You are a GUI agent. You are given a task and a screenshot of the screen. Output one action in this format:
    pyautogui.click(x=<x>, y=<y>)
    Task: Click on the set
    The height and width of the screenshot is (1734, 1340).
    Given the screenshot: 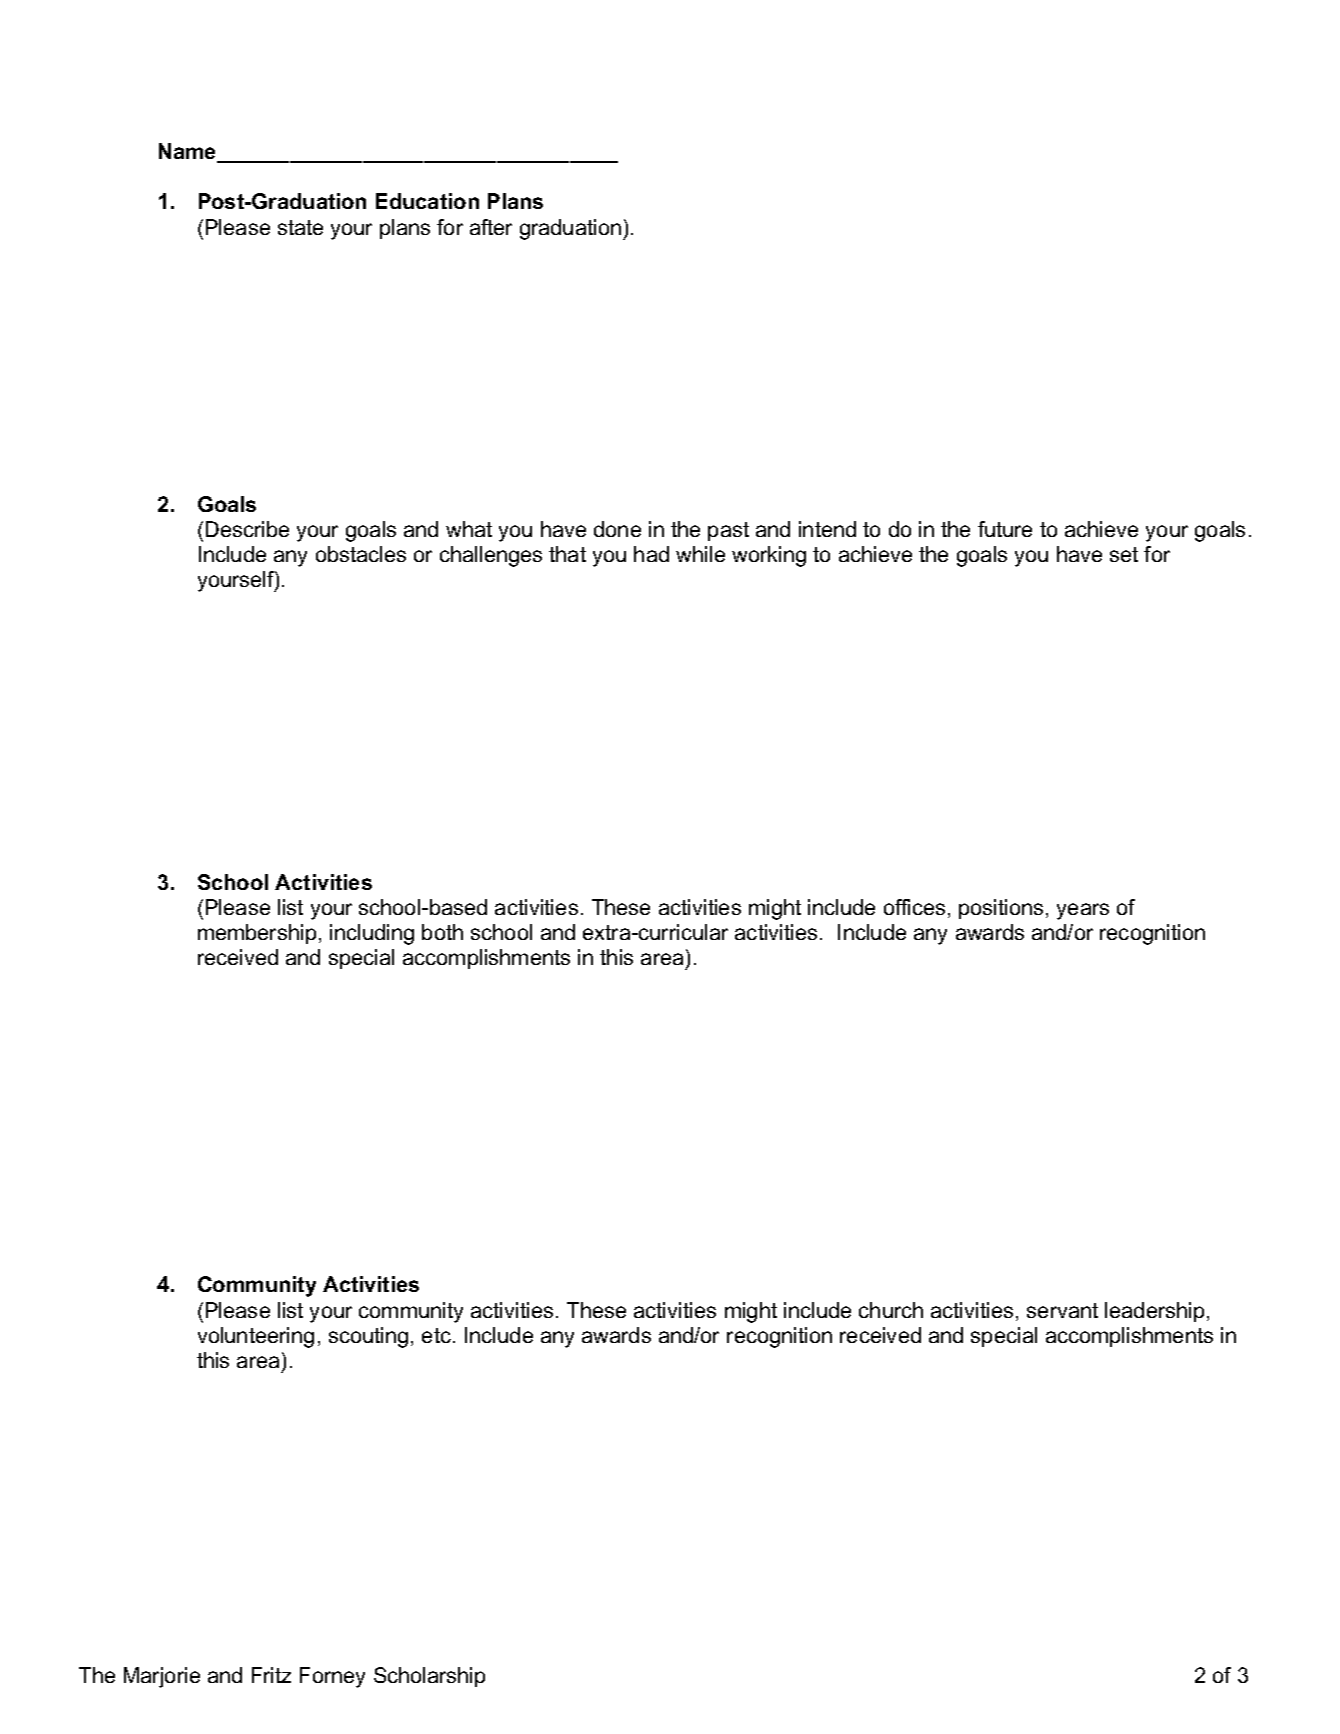 What is the action you would take?
    pyautogui.click(x=1124, y=554)
